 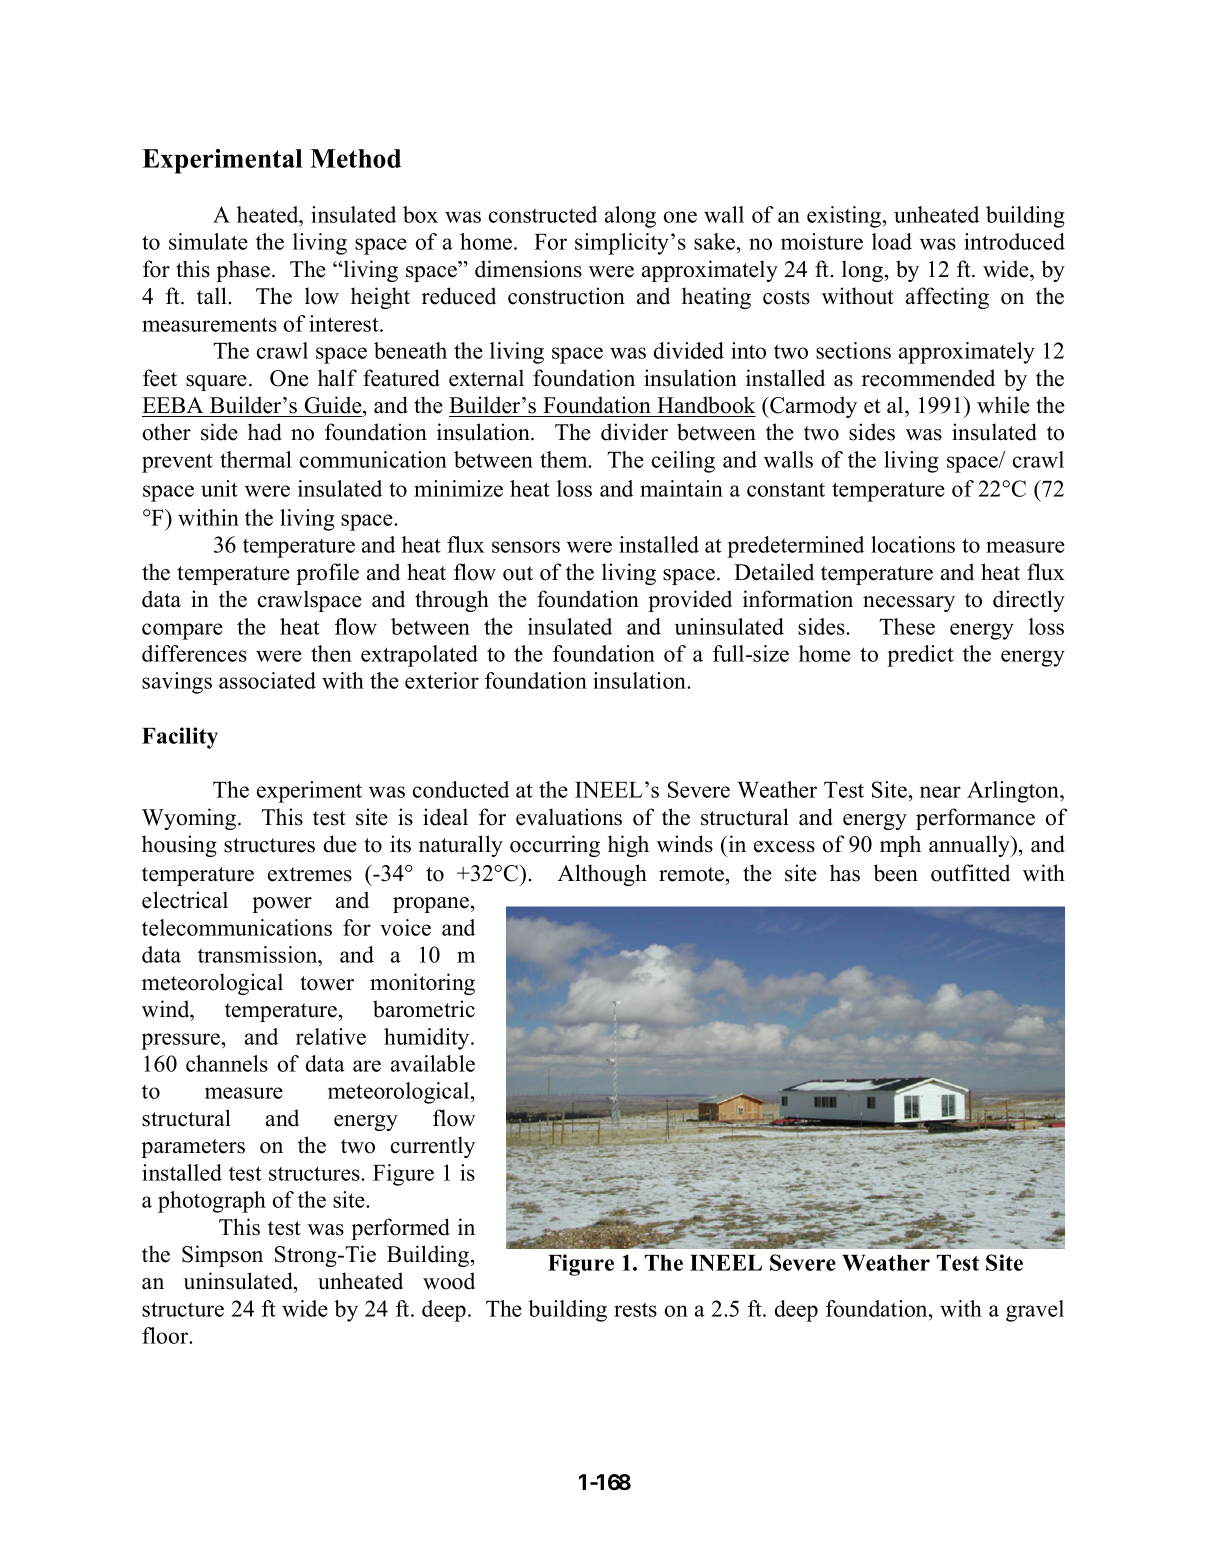 I want to click on load, so click(x=892, y=241).
